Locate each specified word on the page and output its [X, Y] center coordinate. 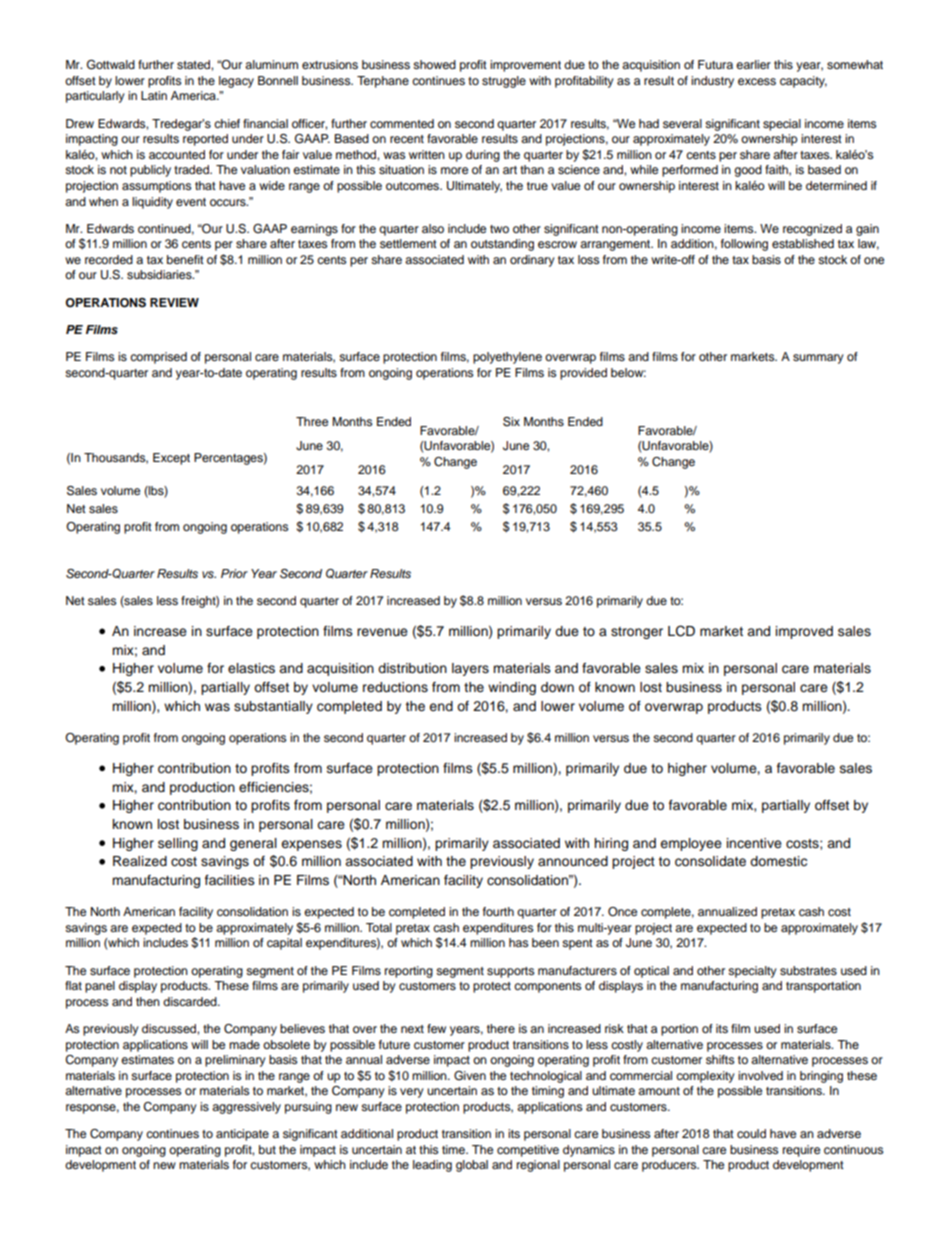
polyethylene [507, 358]
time [455, 1149]
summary [818, 359]
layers [470, 669]
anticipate [242, 1135]
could [751, 1133]
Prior [234, 573]
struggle [504, 82]
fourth [498, 911]
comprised [158, 358]
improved [804, 632]
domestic [778, 861]
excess [757, 81]
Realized [140, 861]
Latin [154, 95]
